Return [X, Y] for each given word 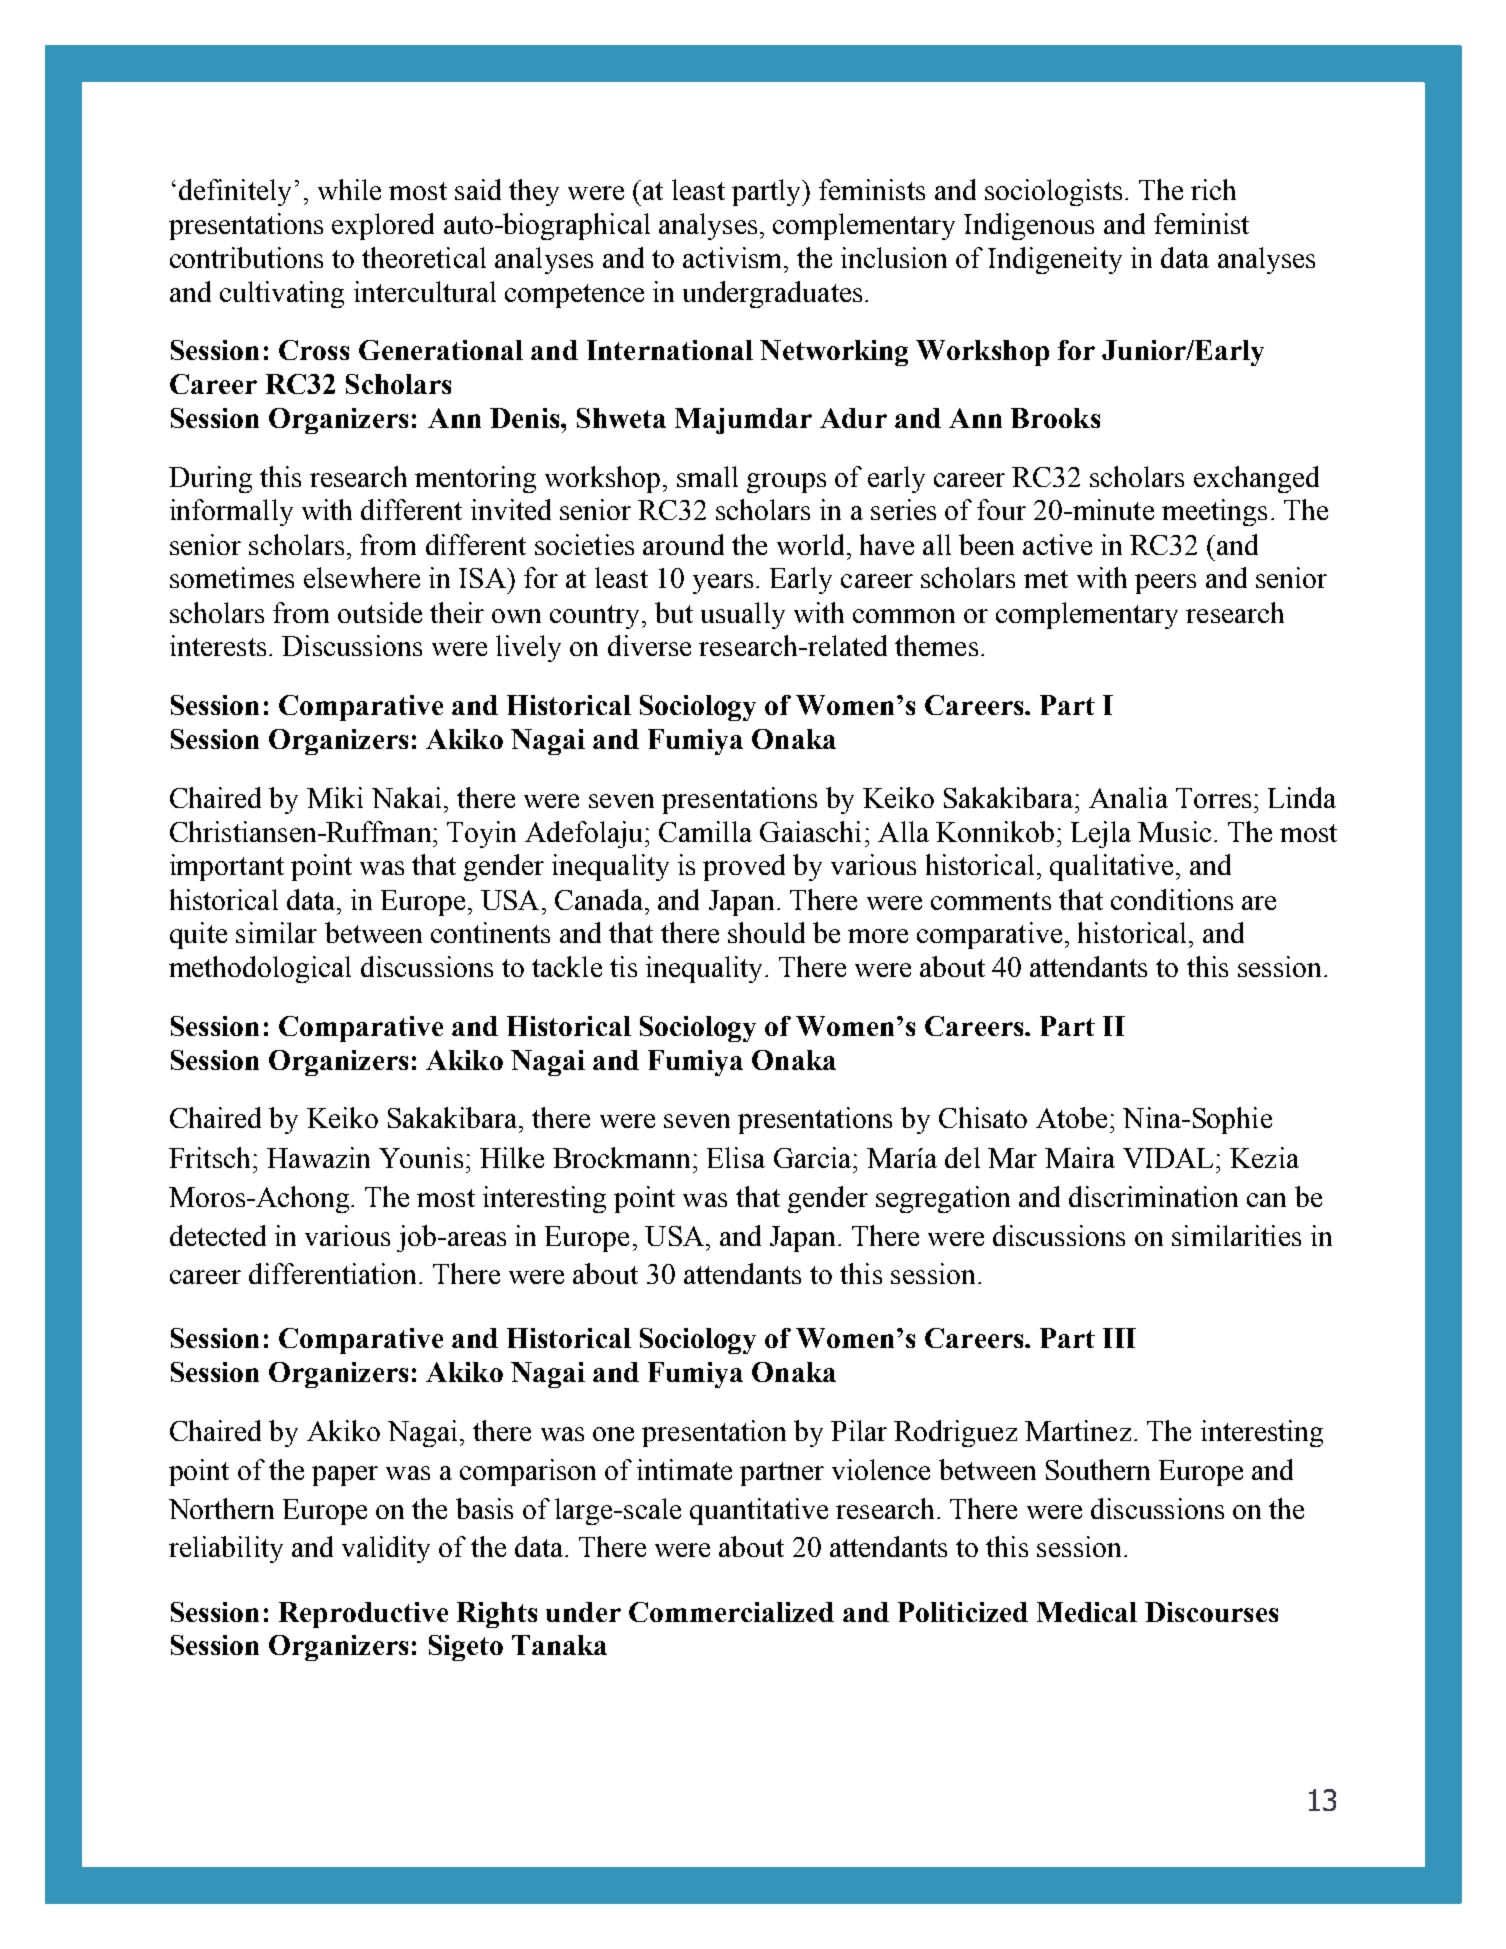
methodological [260, 969]
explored [383, 226]
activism [734, 257]
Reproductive [363, 1615]
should [766, 932]
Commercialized [731, 1612]
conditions [1172, 899]
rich [1213, 189]
